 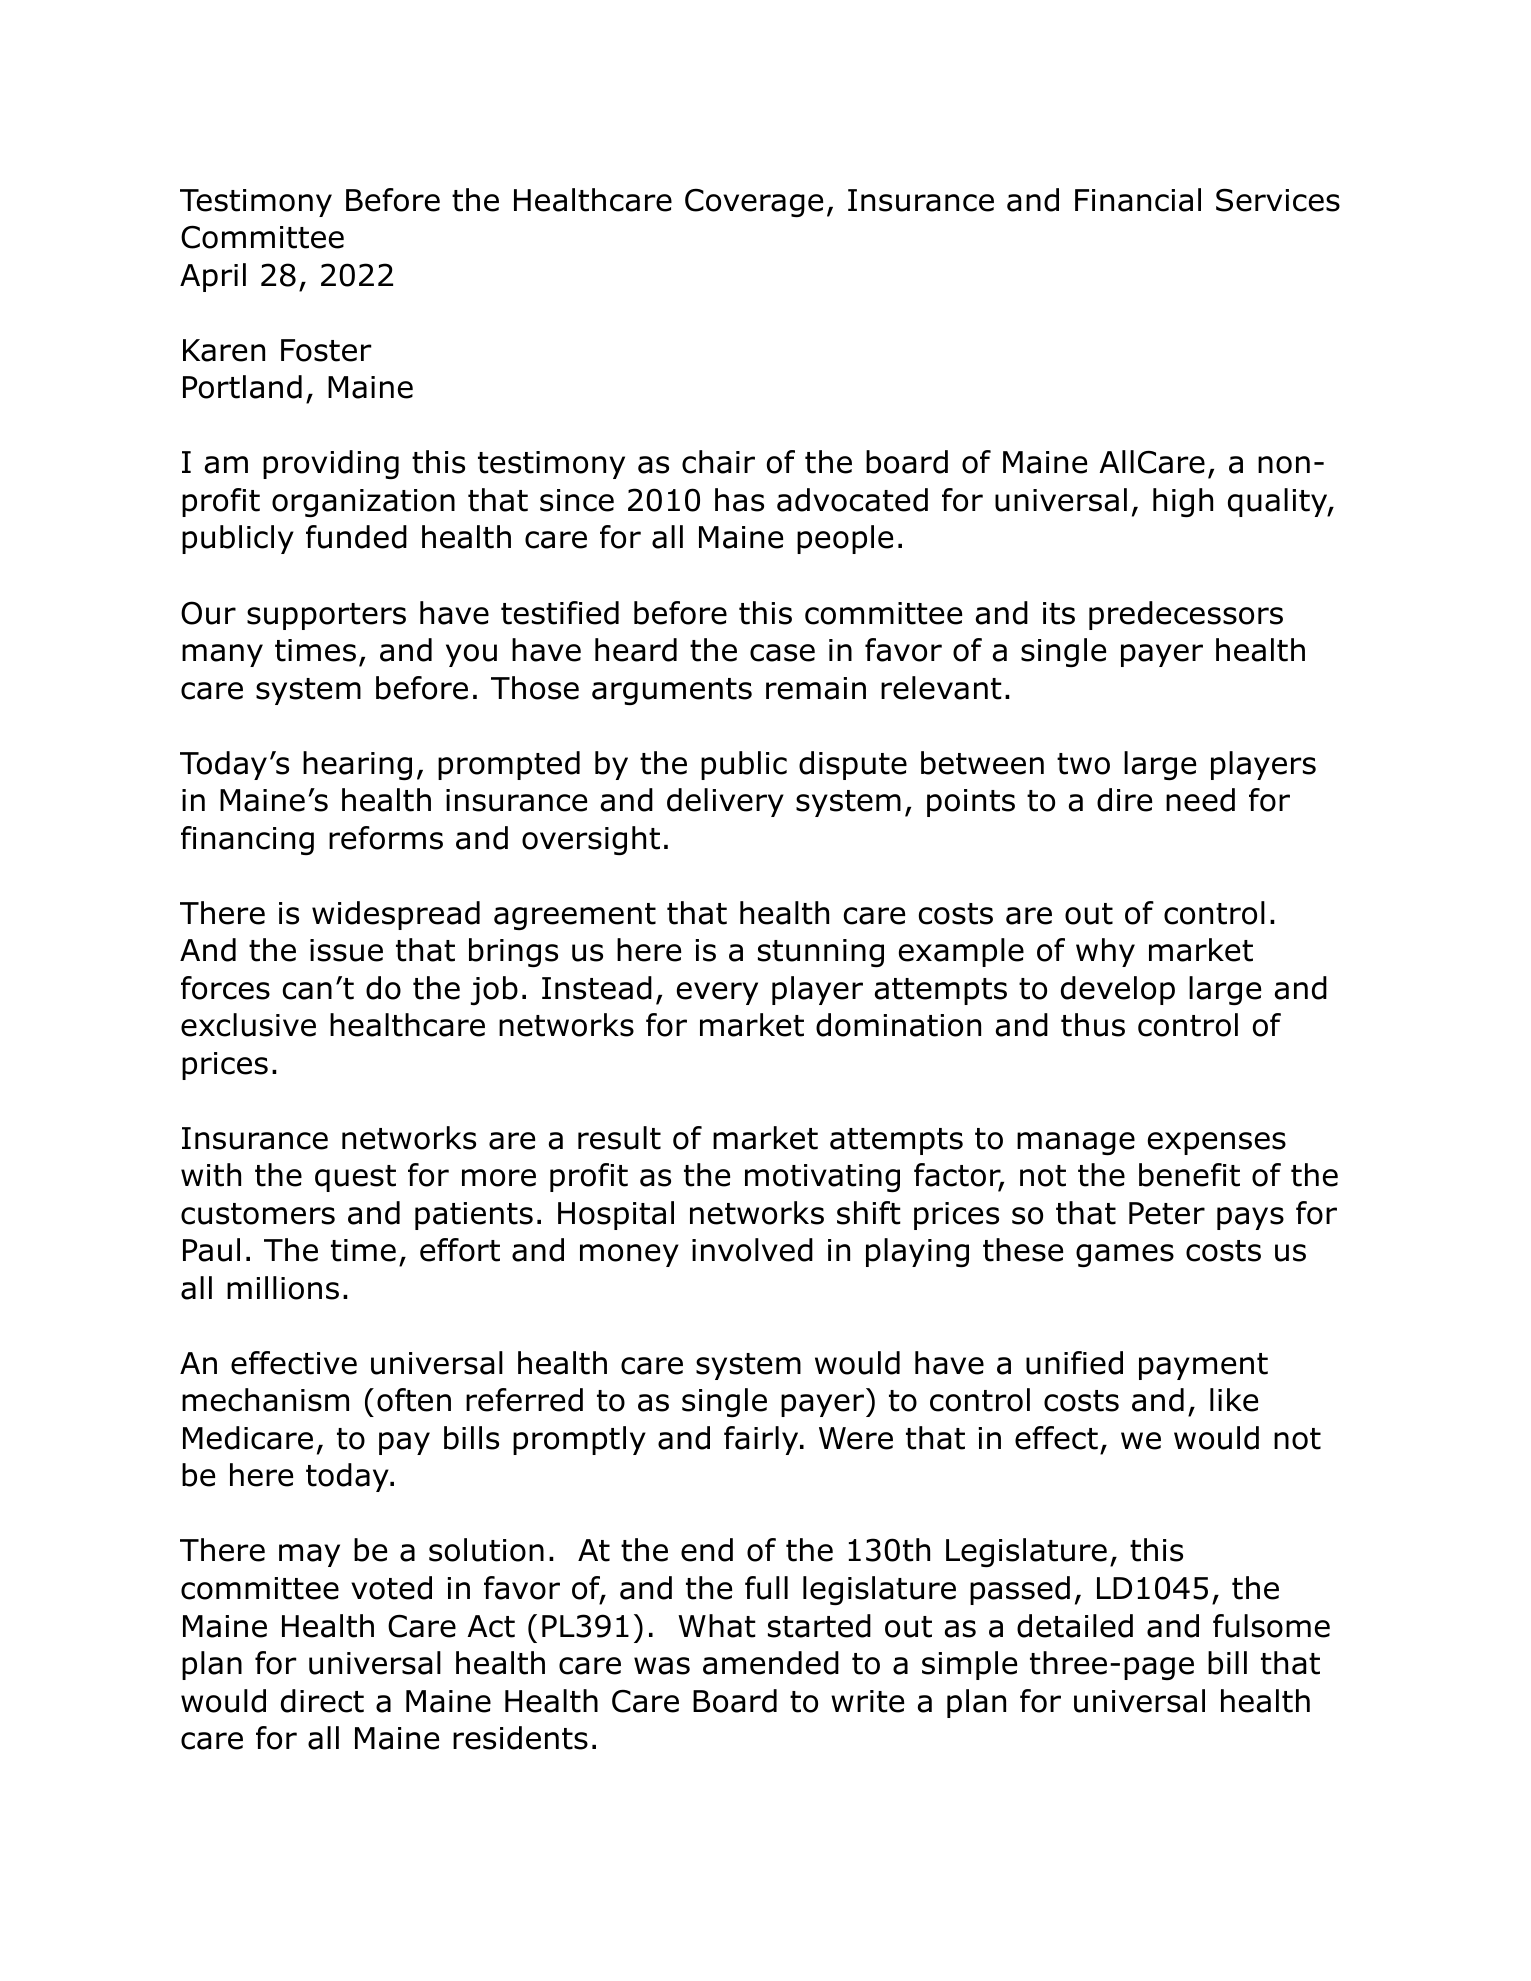 I want to click on Financial, so click(x=1138, y=200).
